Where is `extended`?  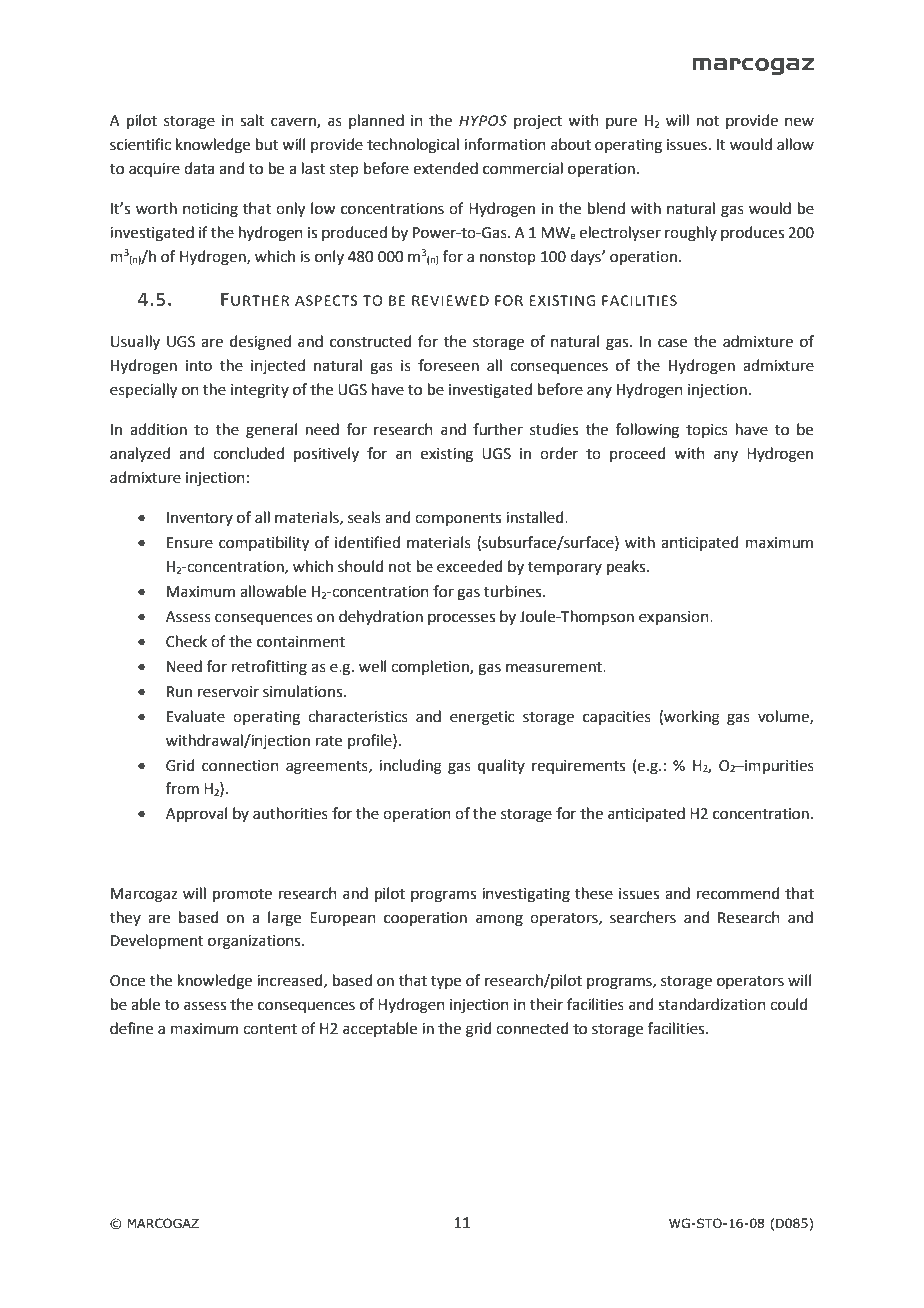
extended is located at coordinates (445, 168).
